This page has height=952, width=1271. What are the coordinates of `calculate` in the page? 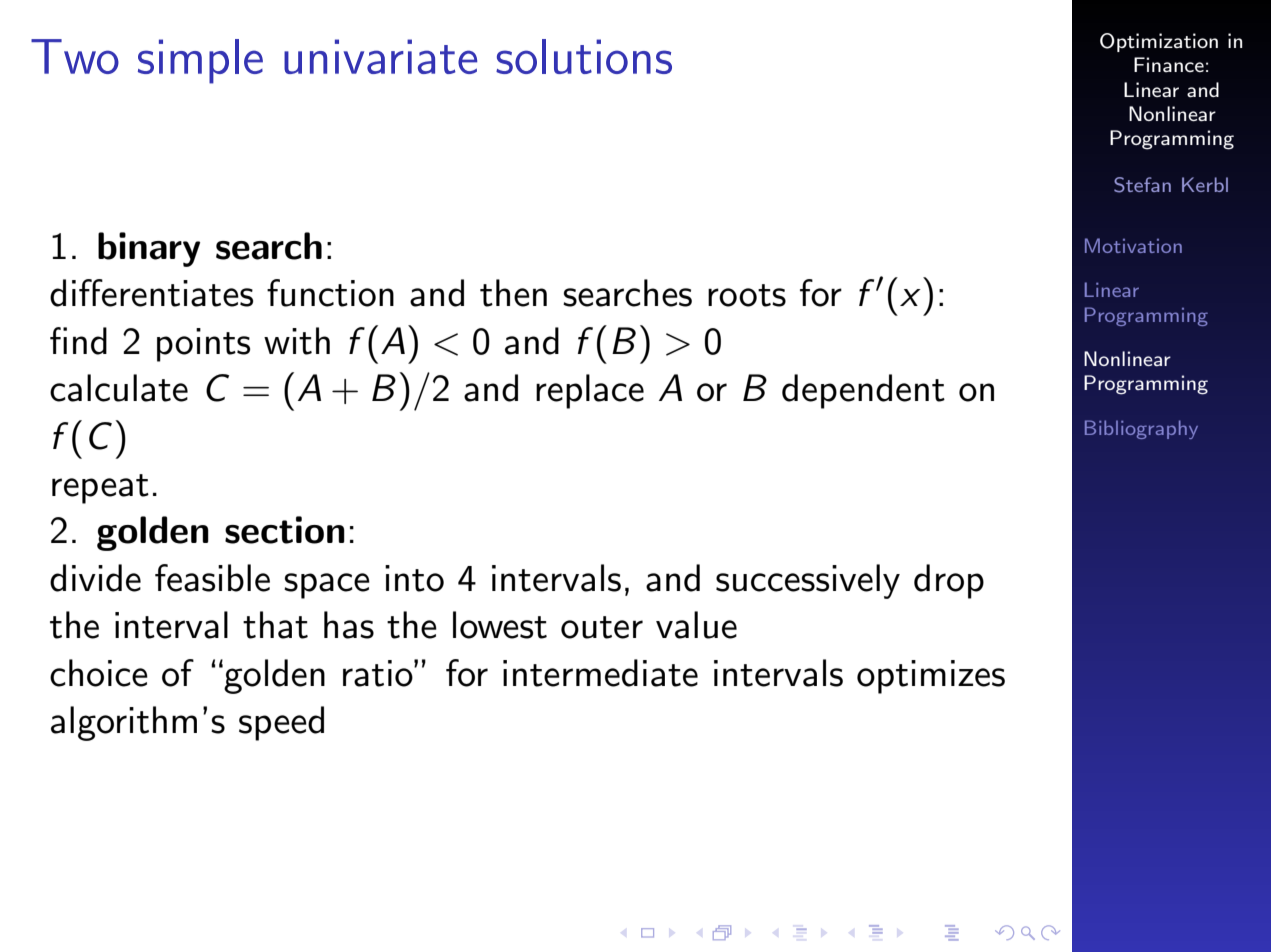 It's located at (119, 388).
